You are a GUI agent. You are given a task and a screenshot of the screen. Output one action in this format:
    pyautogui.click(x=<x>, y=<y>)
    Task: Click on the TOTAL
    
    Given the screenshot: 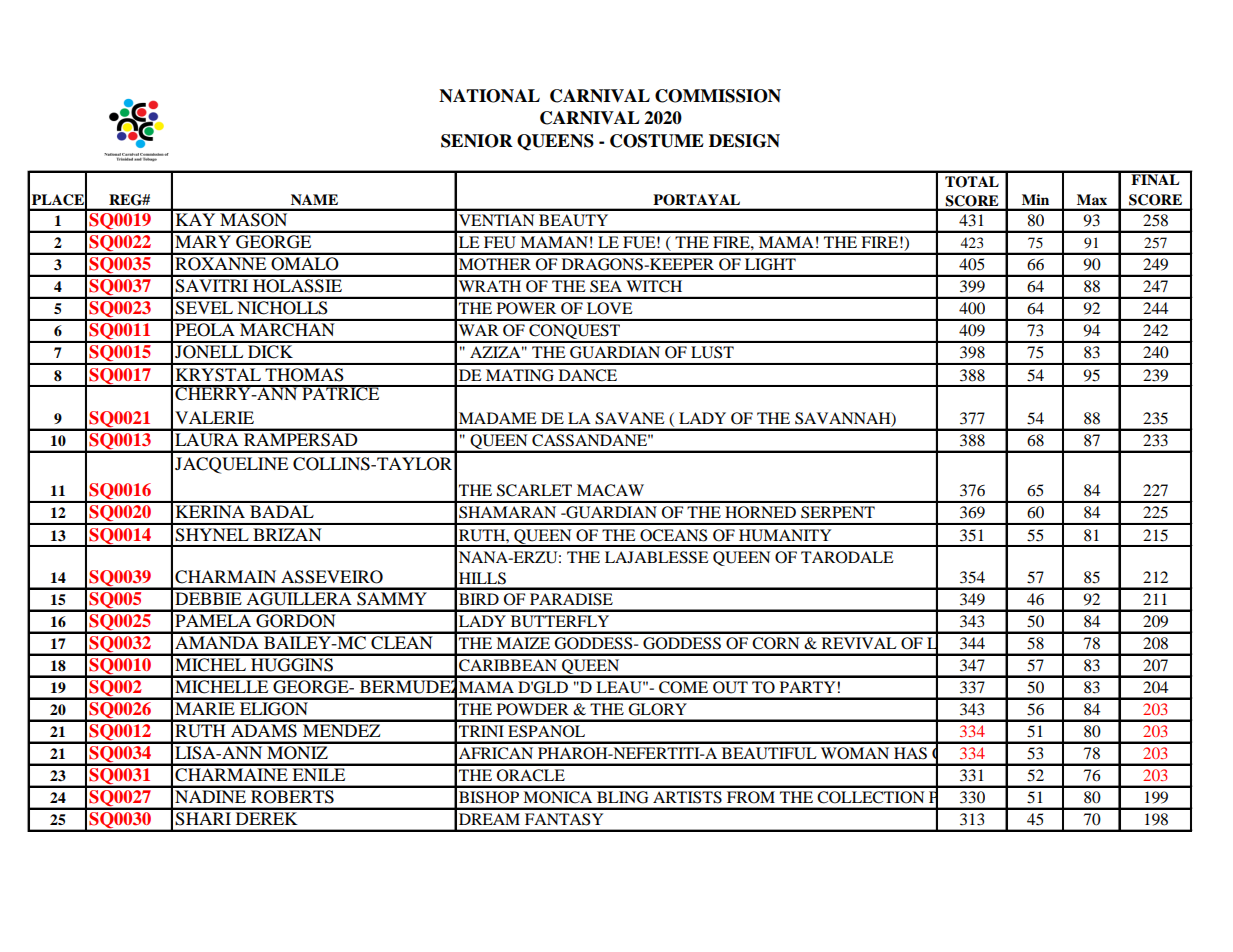 What is the action you would take?
    pyautogui.click(x=972, y=182)
